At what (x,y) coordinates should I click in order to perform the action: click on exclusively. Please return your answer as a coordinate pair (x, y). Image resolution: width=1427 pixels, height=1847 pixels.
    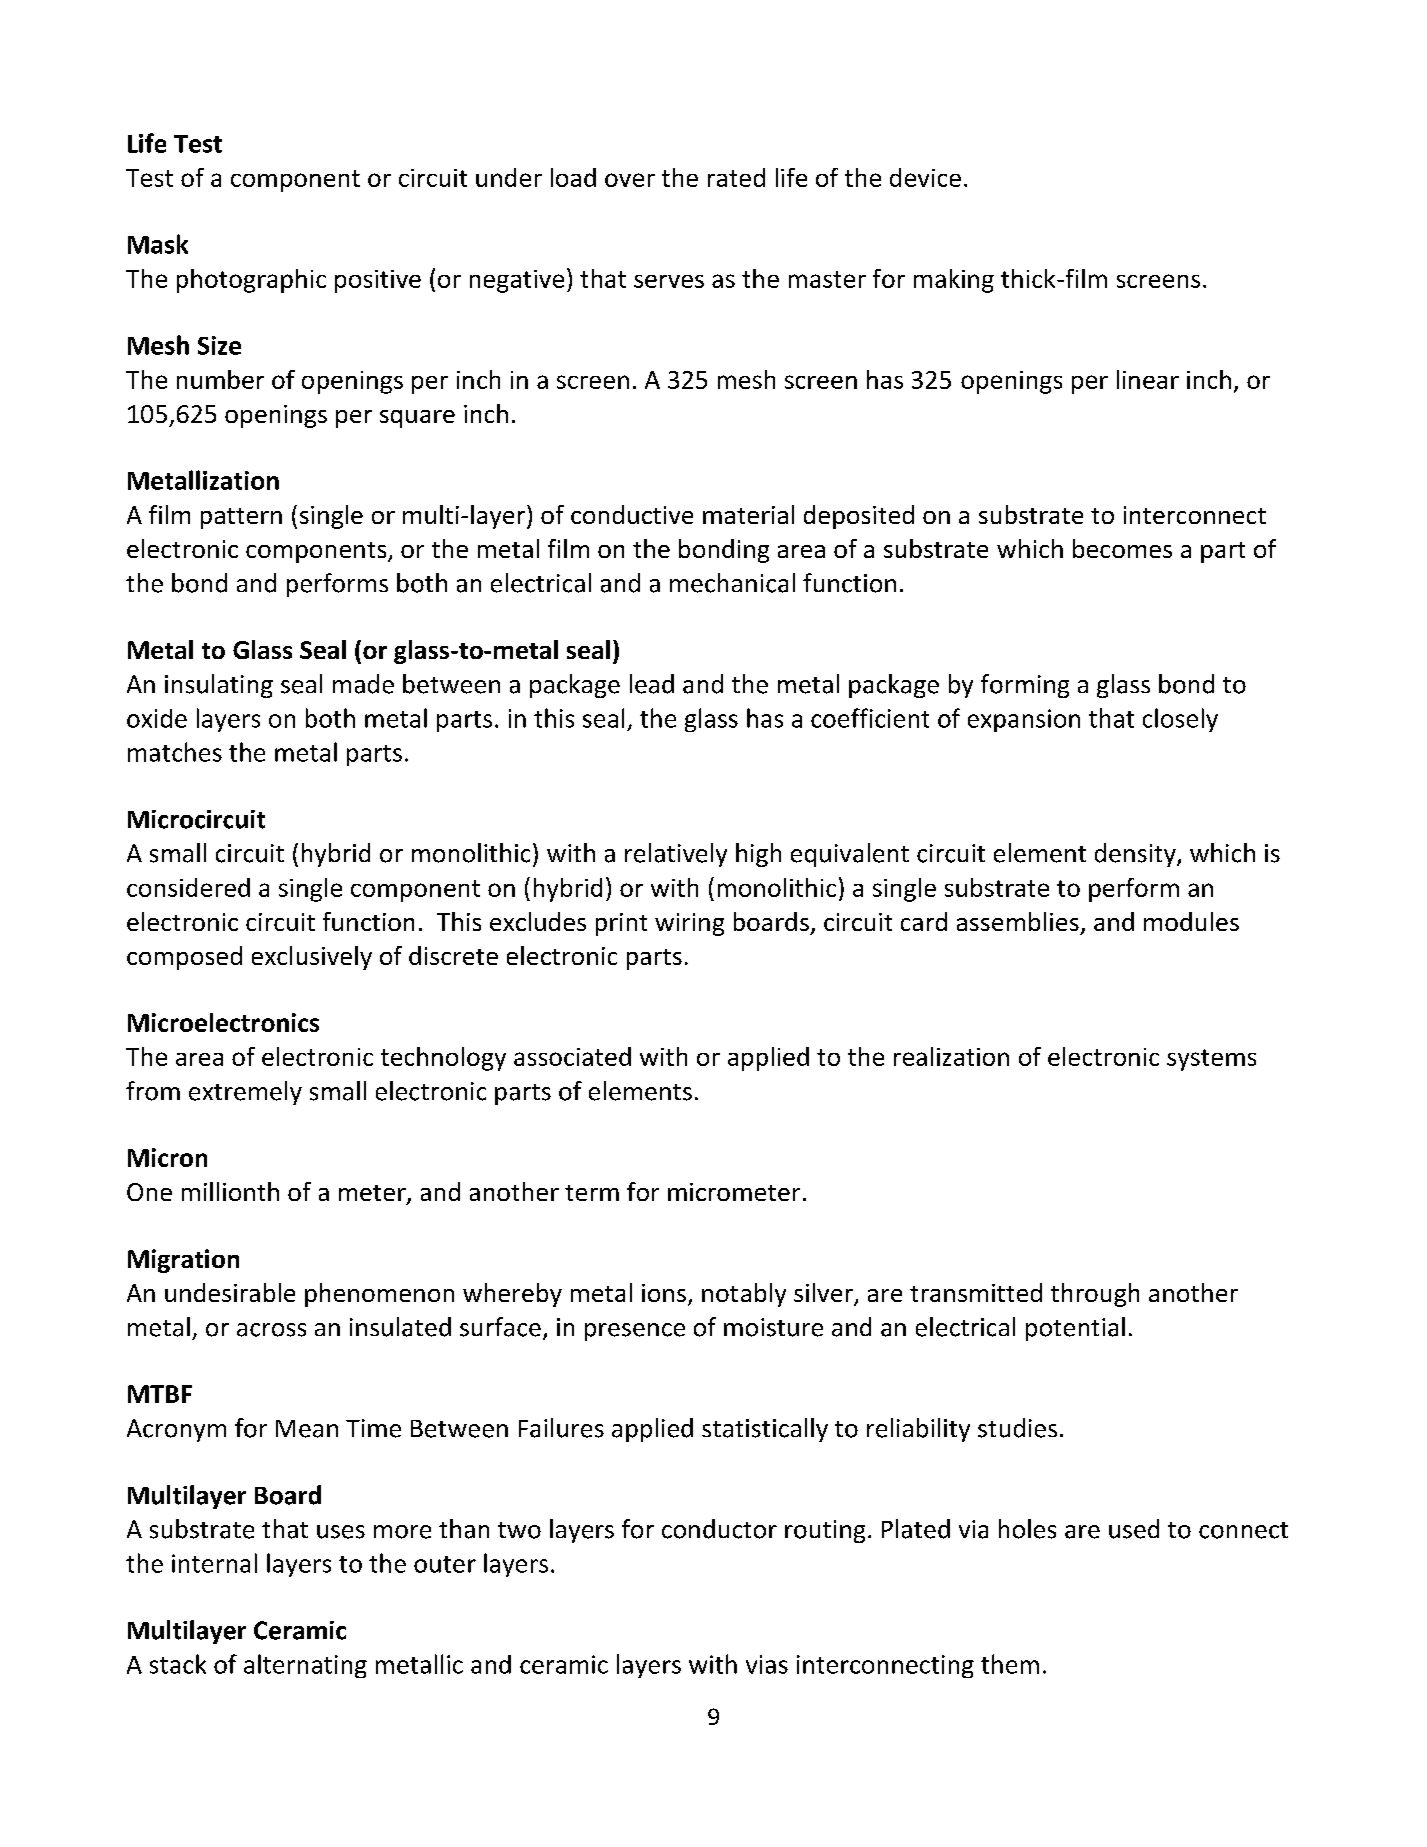
    Looking at the image, I should click on (312, 958).
